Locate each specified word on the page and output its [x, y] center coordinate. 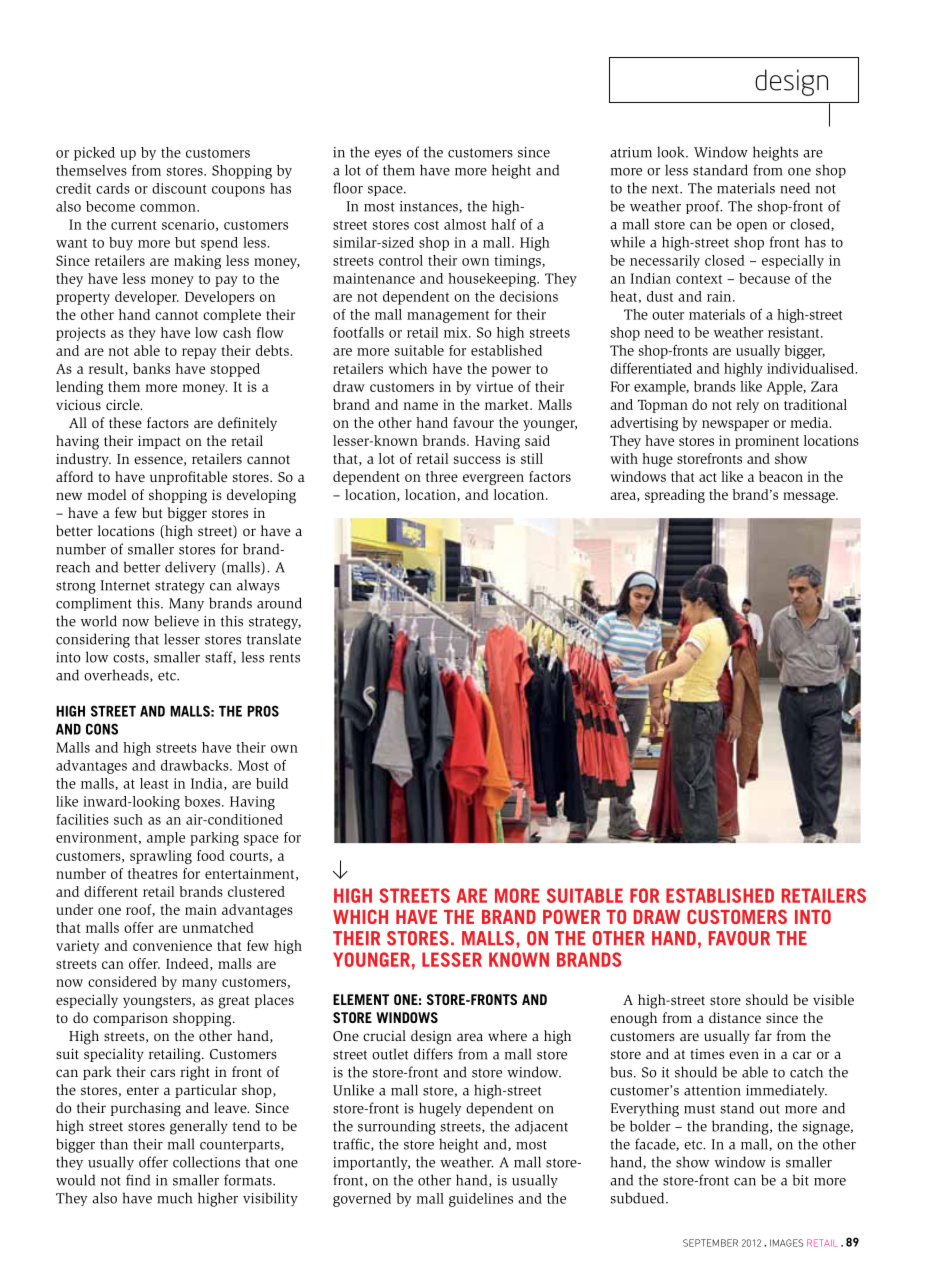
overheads [117, 675]
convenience [172, 945]
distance [735, 1017]
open [752, 227]
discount [179, 188]
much [174, 1198]
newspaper [735, 425]
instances [430, 207]
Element [361, 999]
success [477, 460]
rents [284, 658]
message [810, 497]
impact [159, 442]
